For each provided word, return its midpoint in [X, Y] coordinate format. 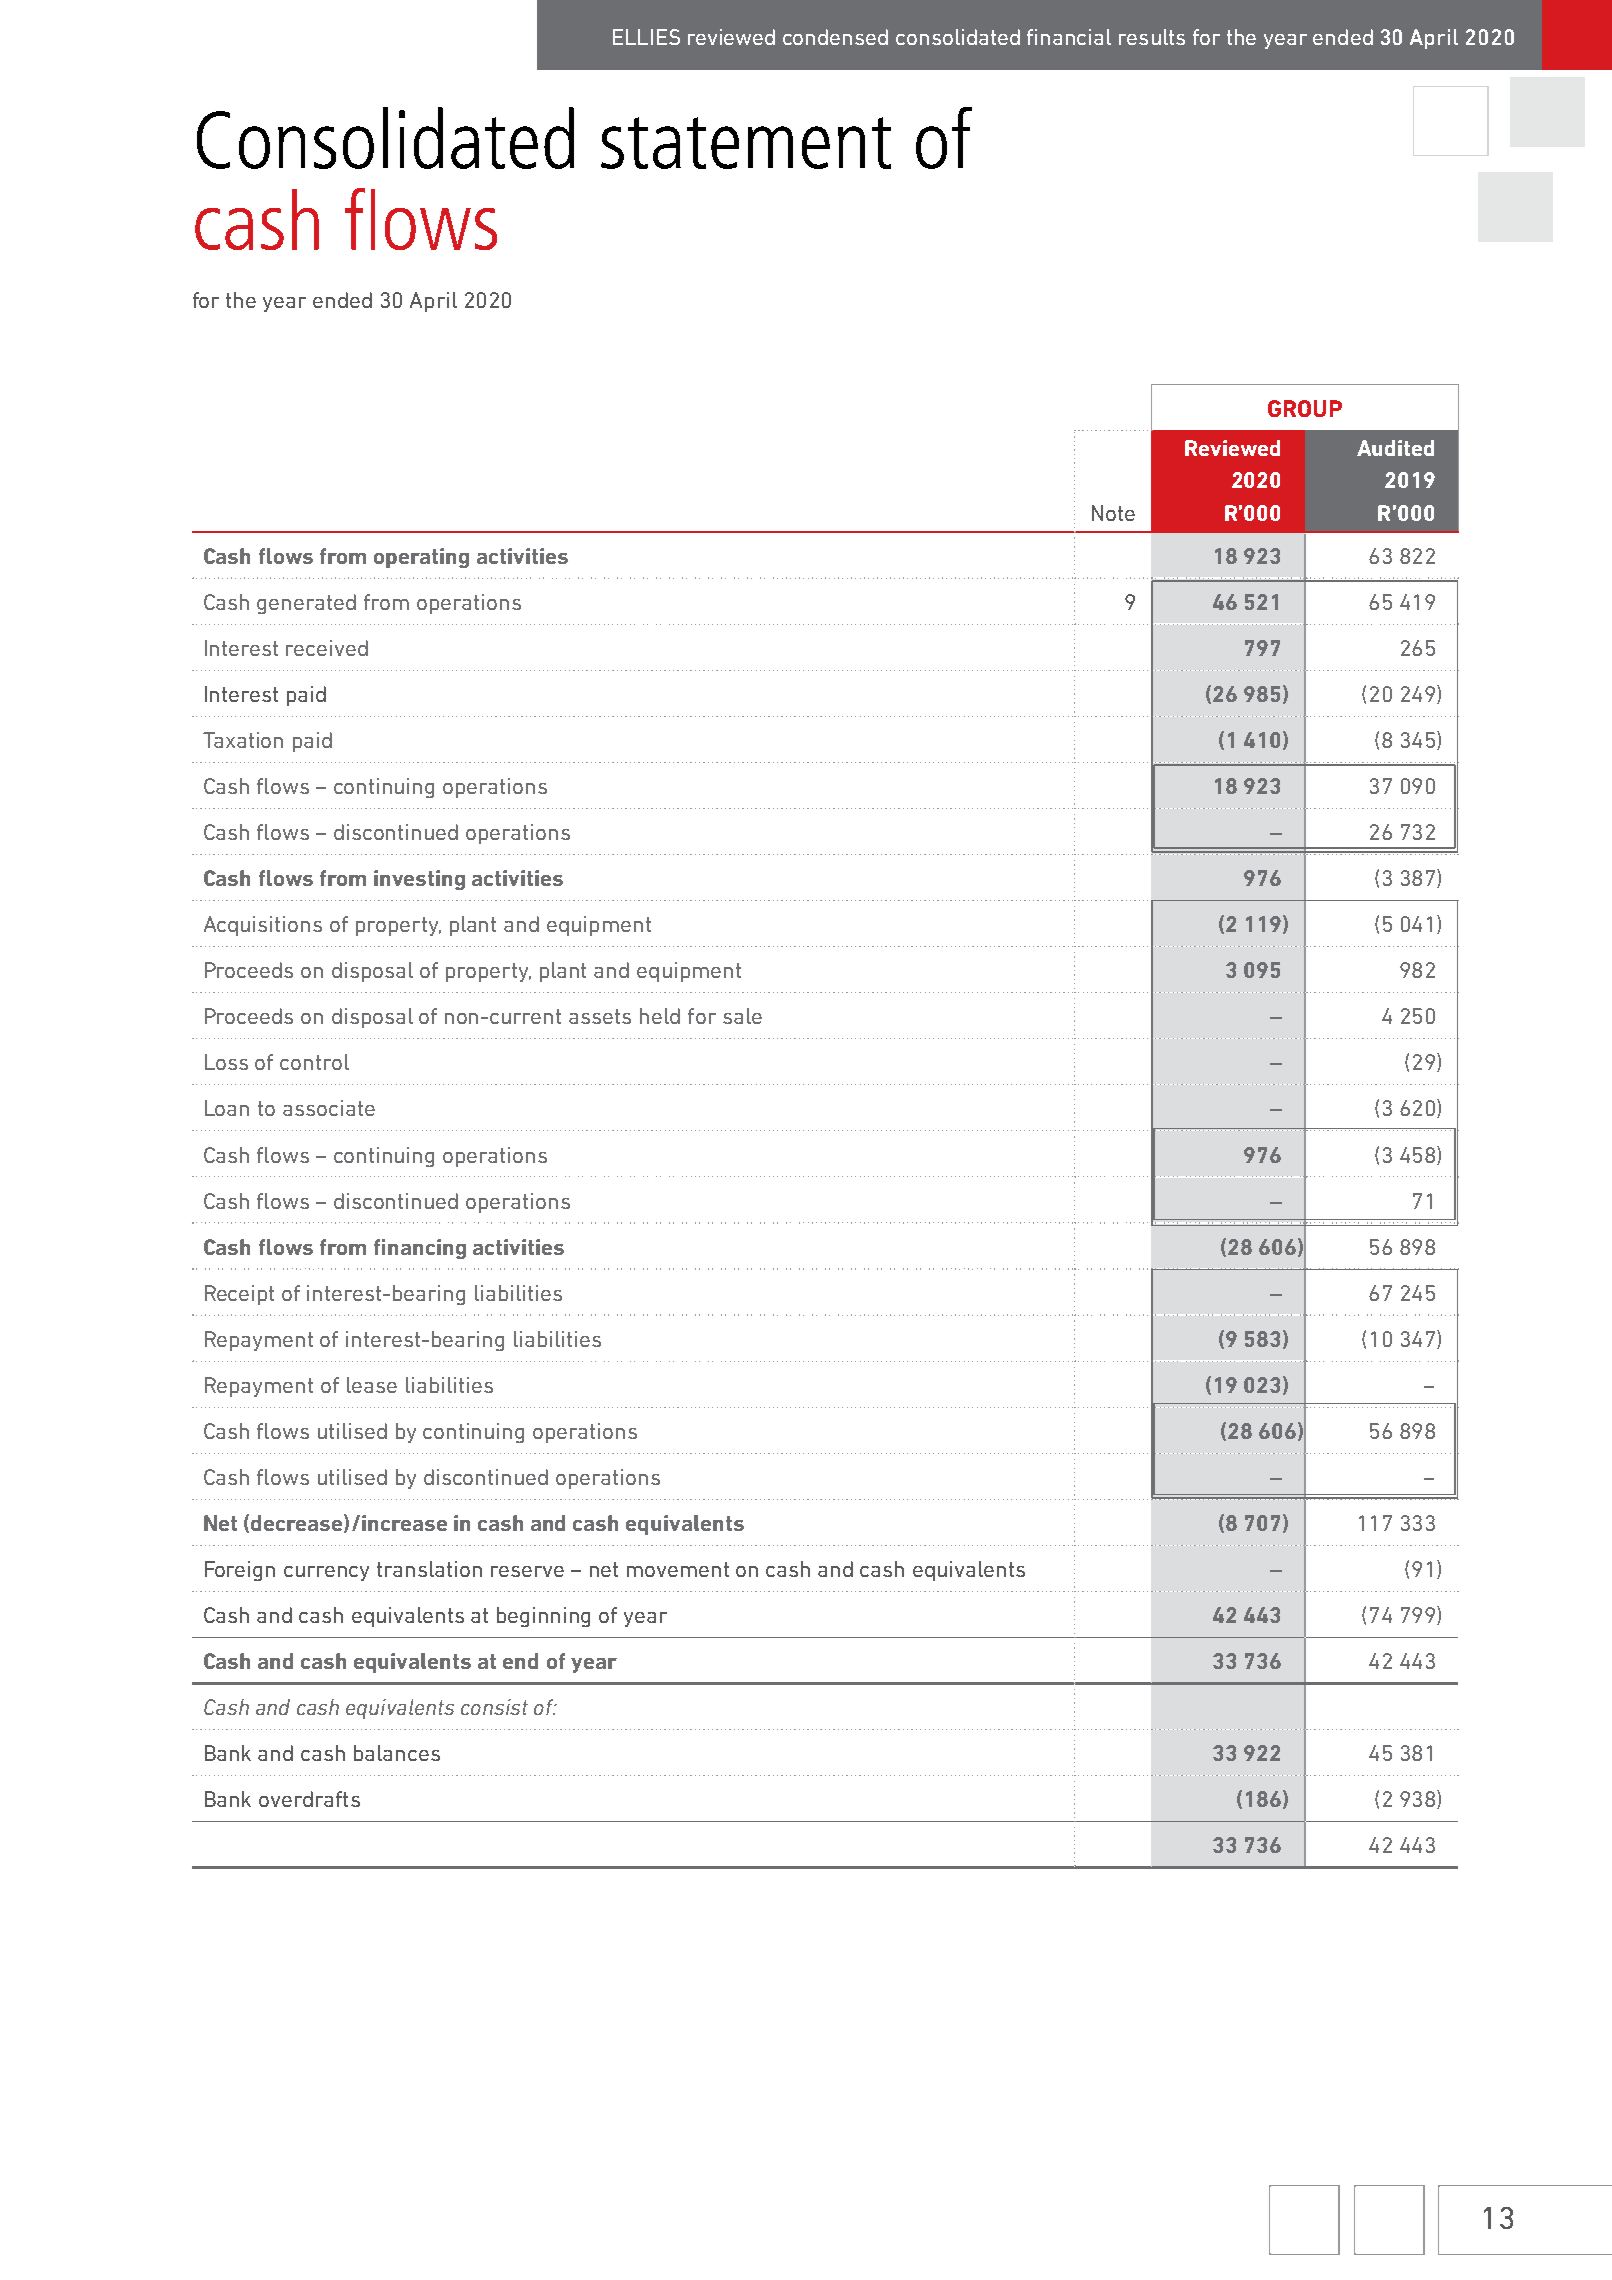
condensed [835, 37]
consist [494, 1707]
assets [600, 1016]
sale [742, 1016]
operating [421, 558]
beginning [543, 1617]
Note [1113, 513]
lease [372, 1385]
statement [746, 143]
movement [678, 1569]
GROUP [1305, 408]
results [1152, 37]
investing [419, 880]
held [660, 1016]
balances [397, 1753]
